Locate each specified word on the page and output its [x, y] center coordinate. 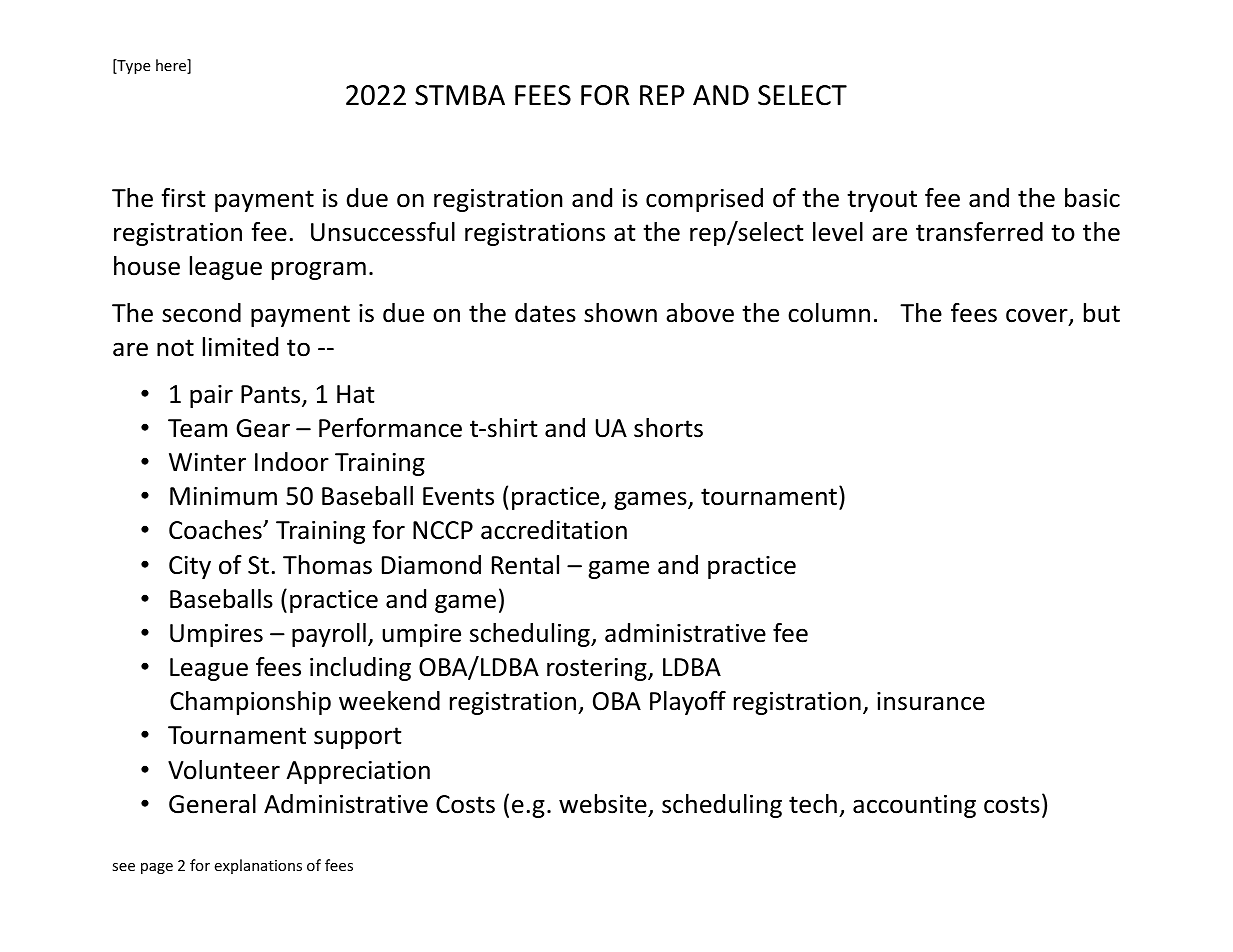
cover [1038, 316]
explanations [258, 866]
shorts [668, 428]
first [184, 198]
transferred [979, 232]
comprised [704, 200]
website [603, 804]
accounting [914, 806]
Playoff [688, 703]
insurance [931, 701]
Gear [263, 428]
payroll [329, 635]
